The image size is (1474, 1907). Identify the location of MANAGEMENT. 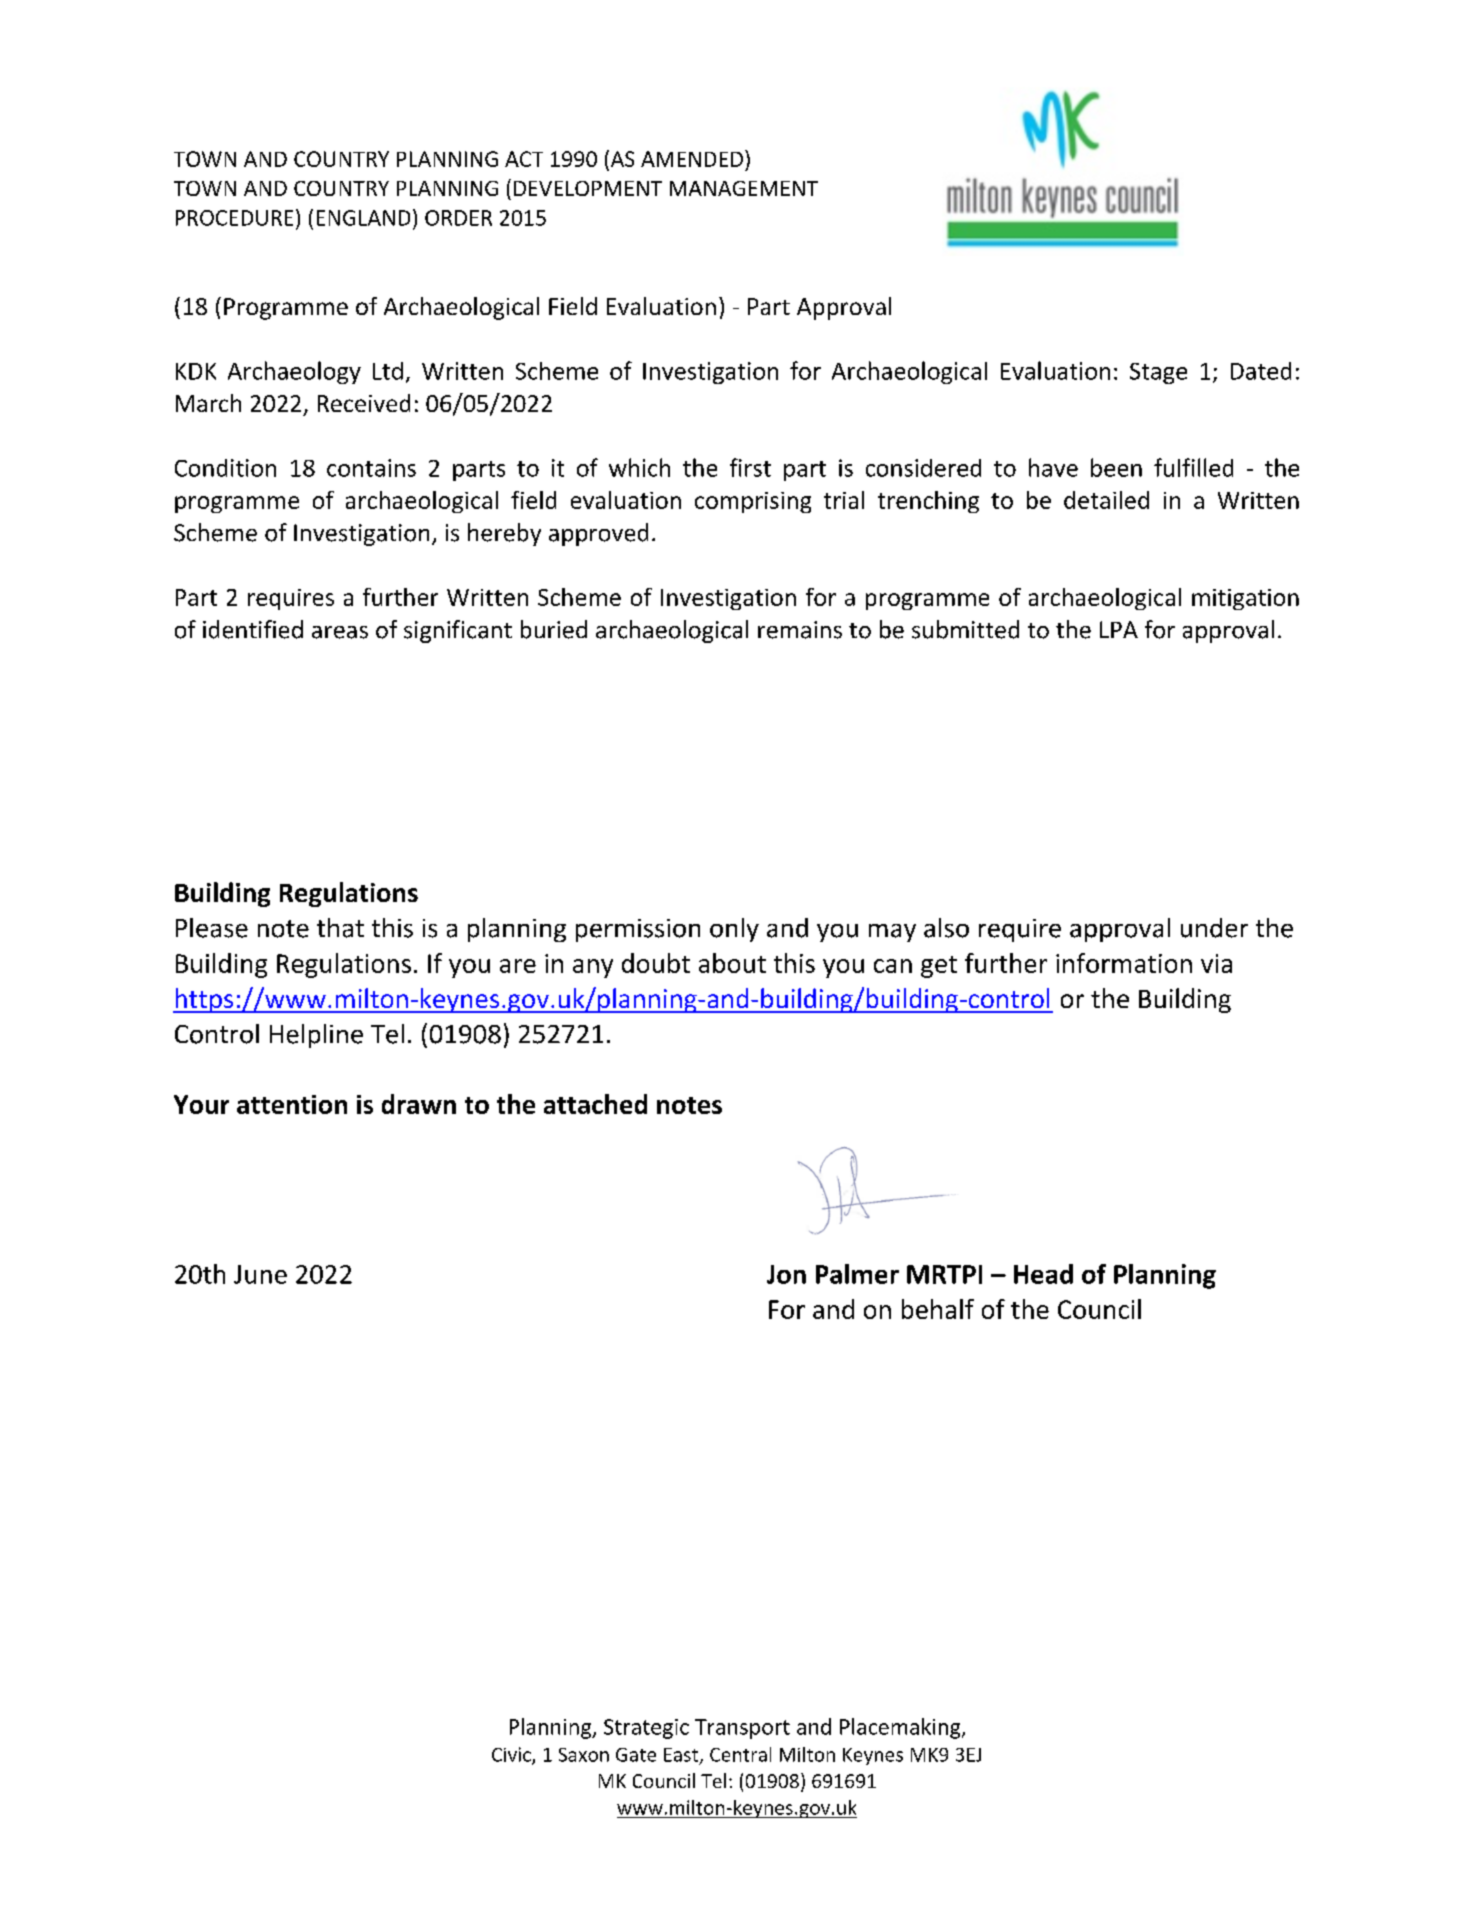
(744, 188).
